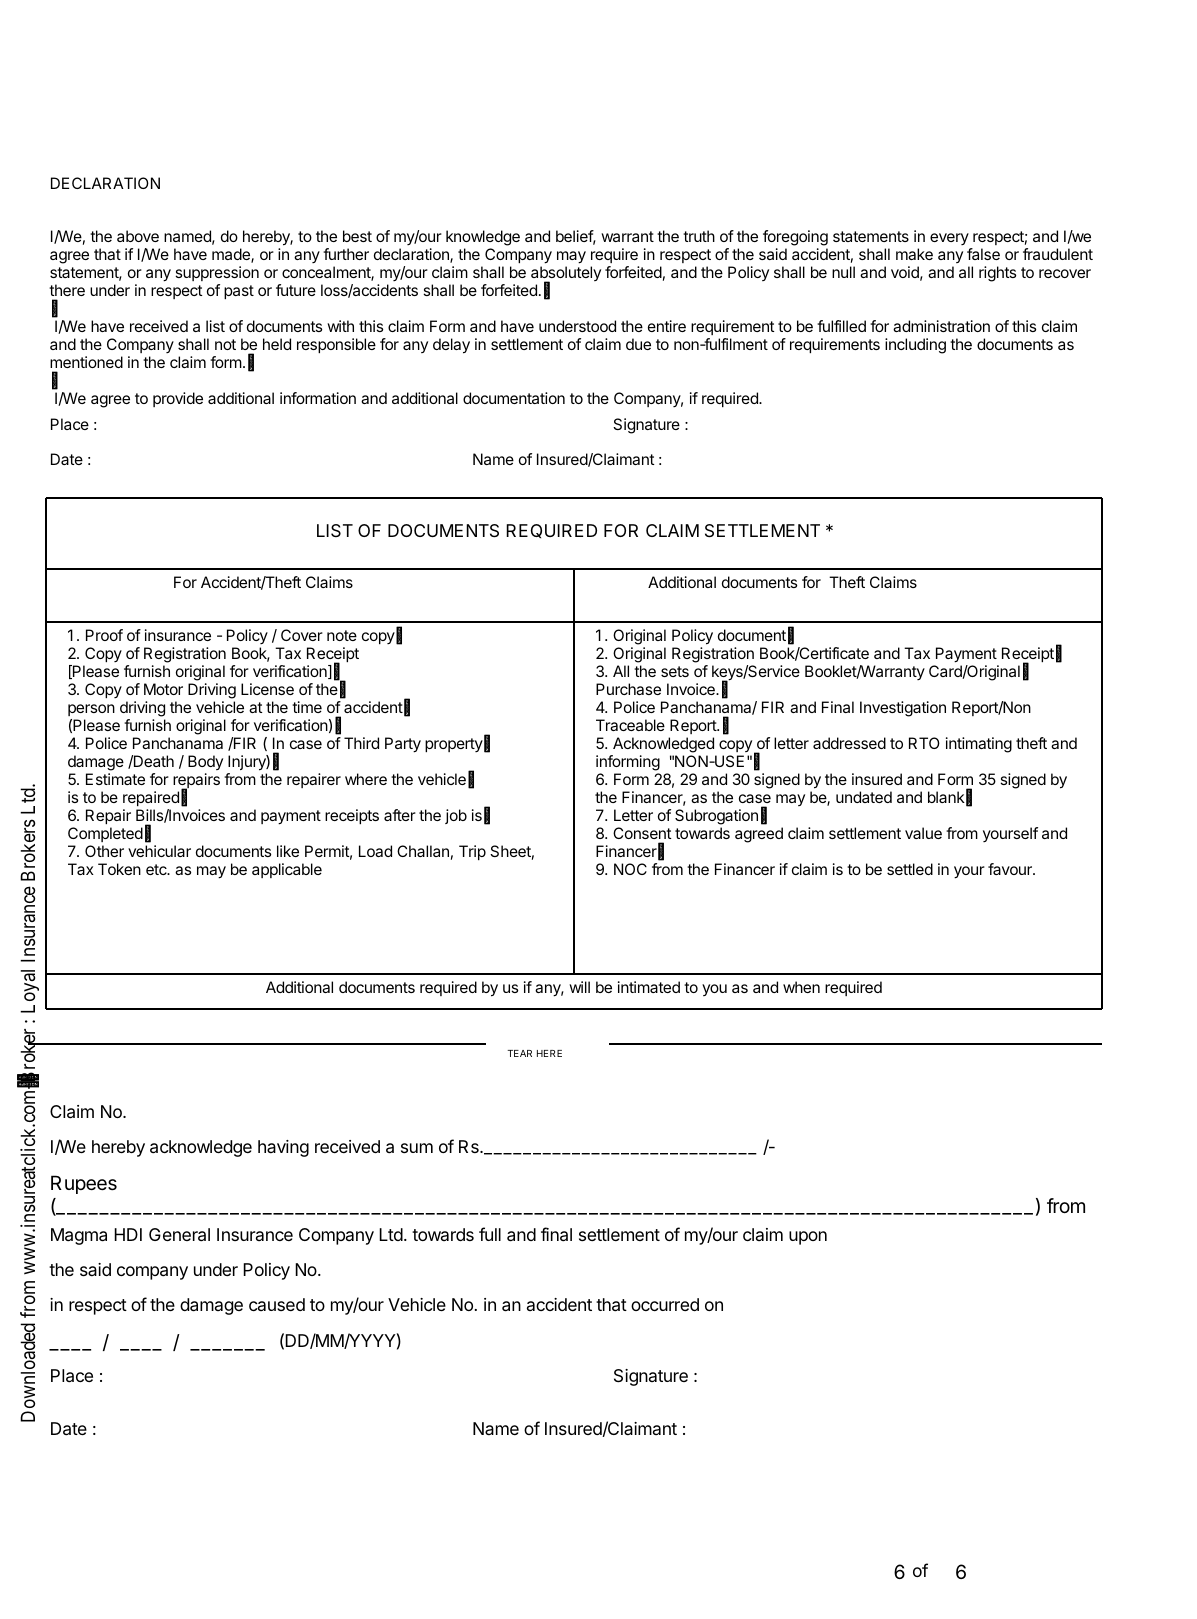 The image size is (1197, 1619). Describe the element at coordinates (579, 987) in the screenshot. I see `will` at that location.
